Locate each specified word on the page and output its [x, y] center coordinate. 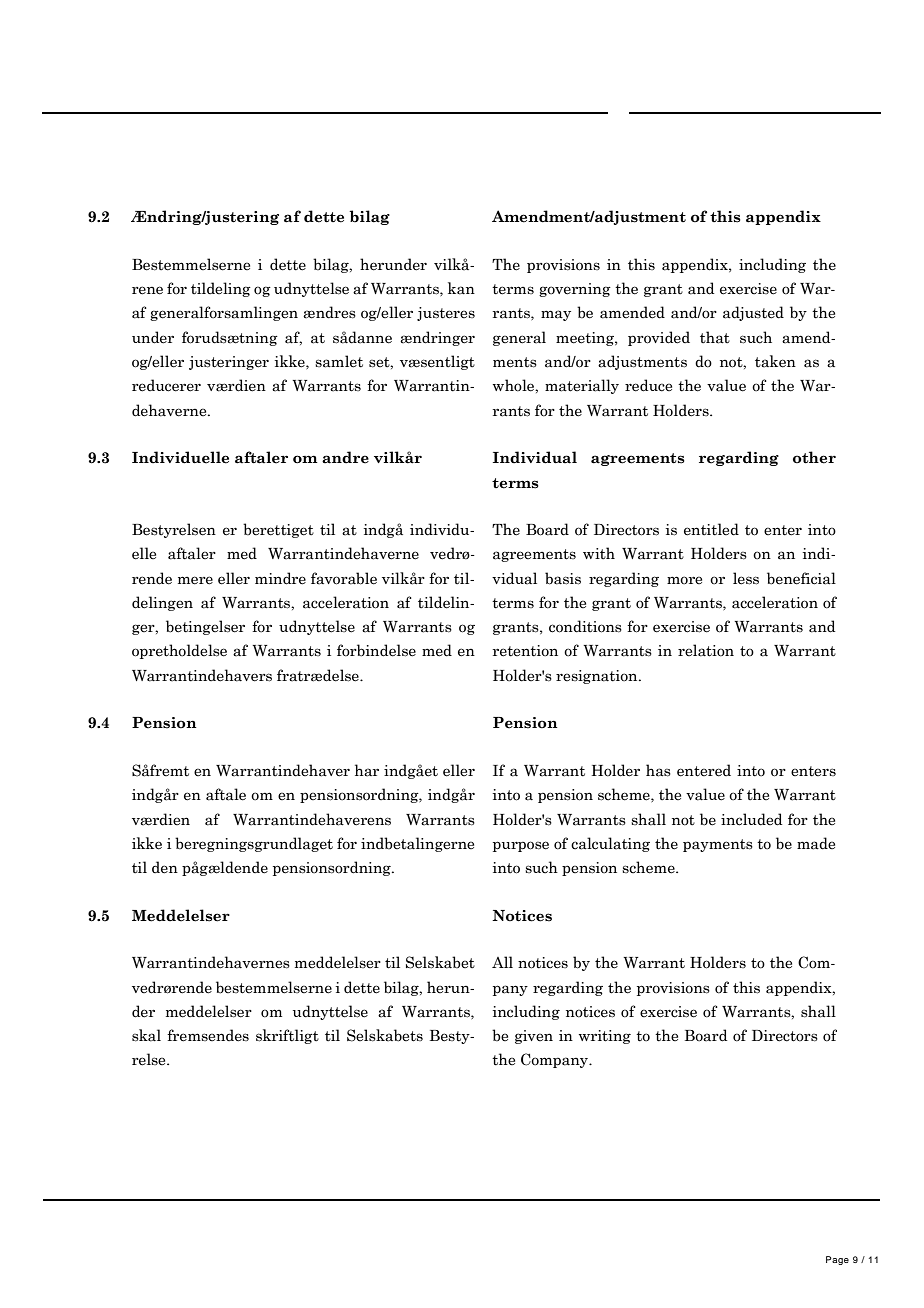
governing [575, 290]
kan [461, 288]
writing [605, 1037]
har [367, 770]
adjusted [753, 313]
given [534, 1037]
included [751, 819]
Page [837, 1260]
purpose [521, 846]
